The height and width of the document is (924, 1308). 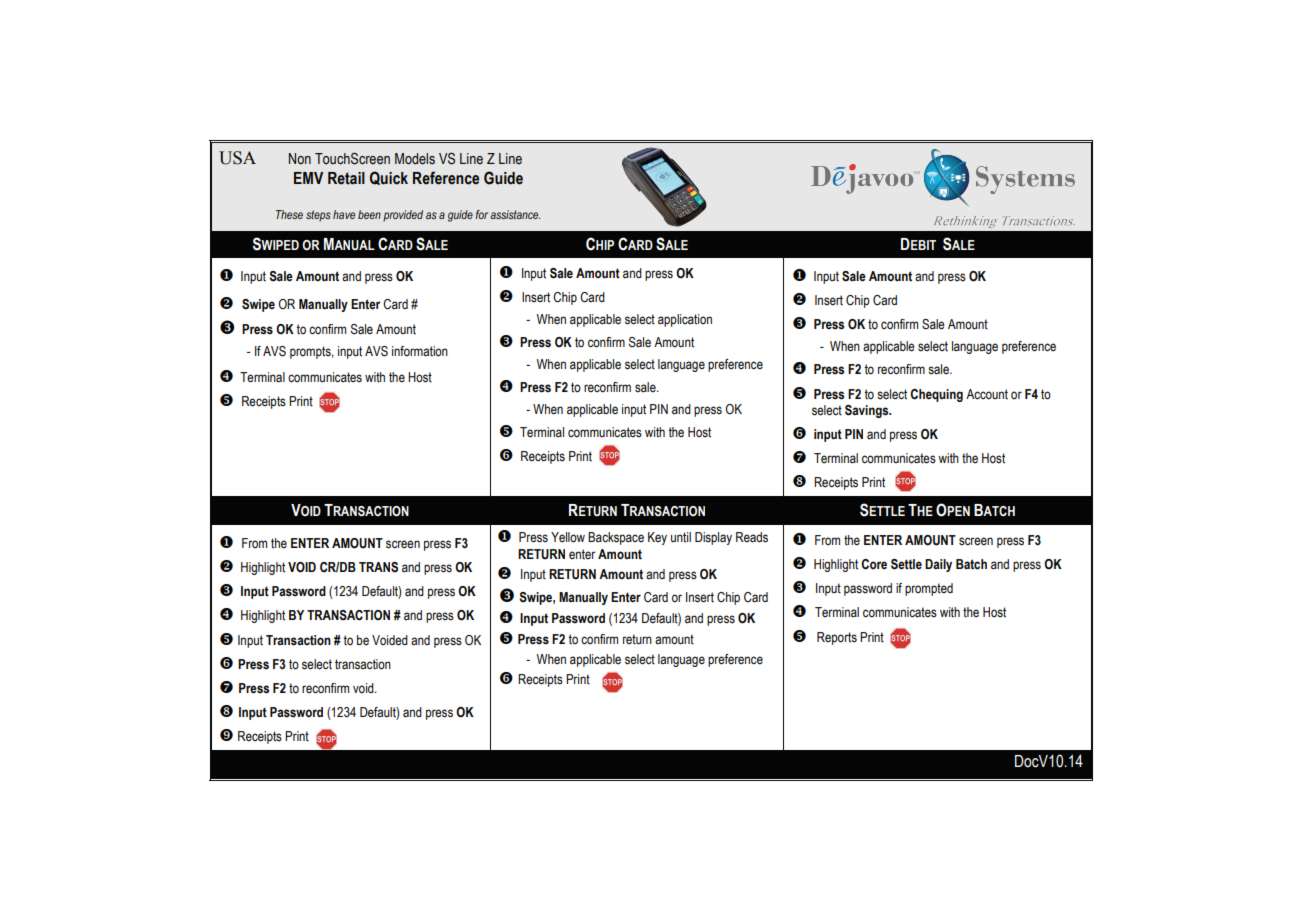 What do you see at coordinates (874, 564) in the document?
I see `Core` at bounding box center [874, 564].
